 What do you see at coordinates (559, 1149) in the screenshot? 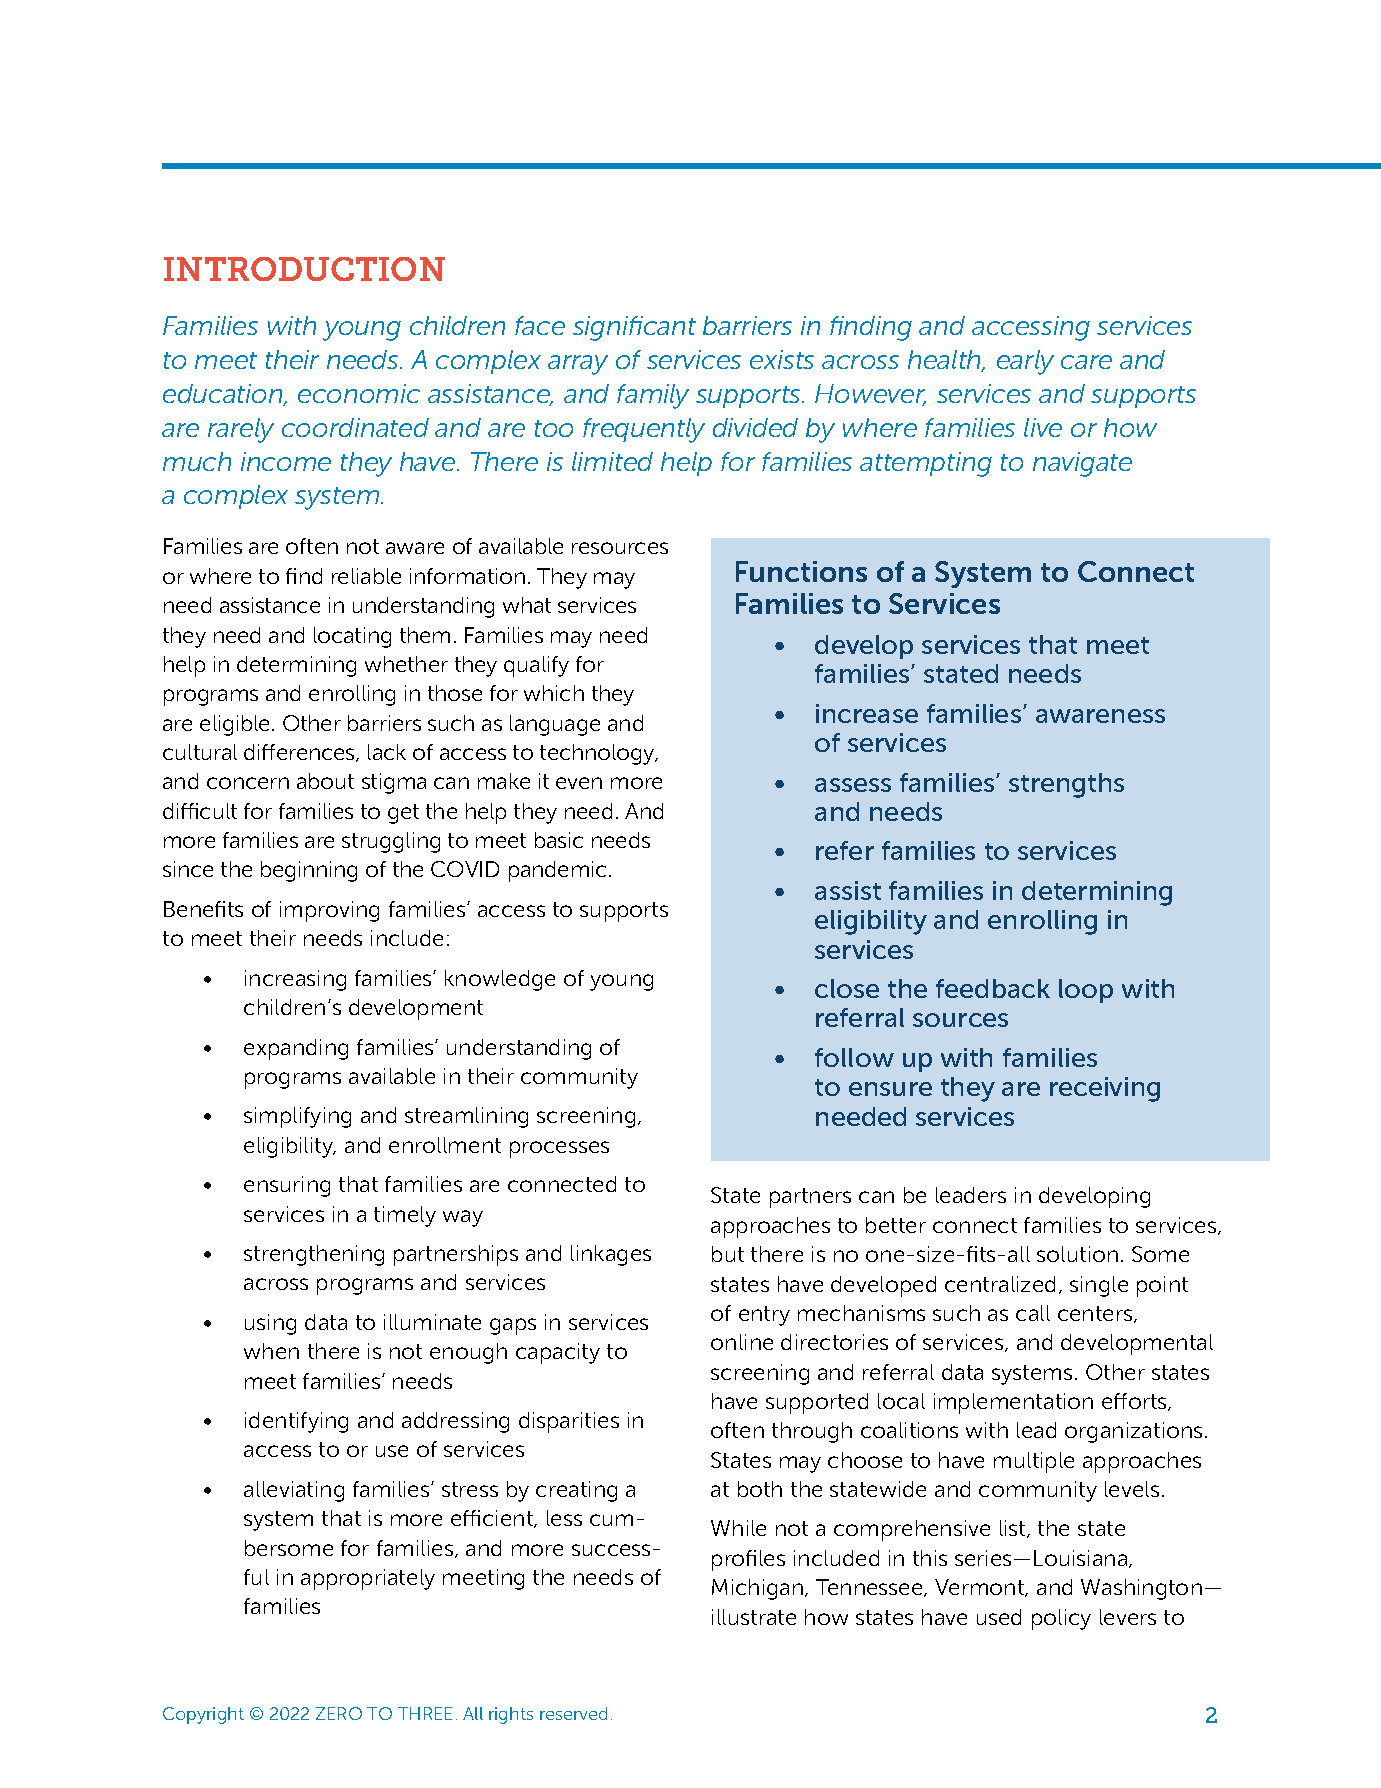
I see `processes` at bounding box center [559, 1149].
